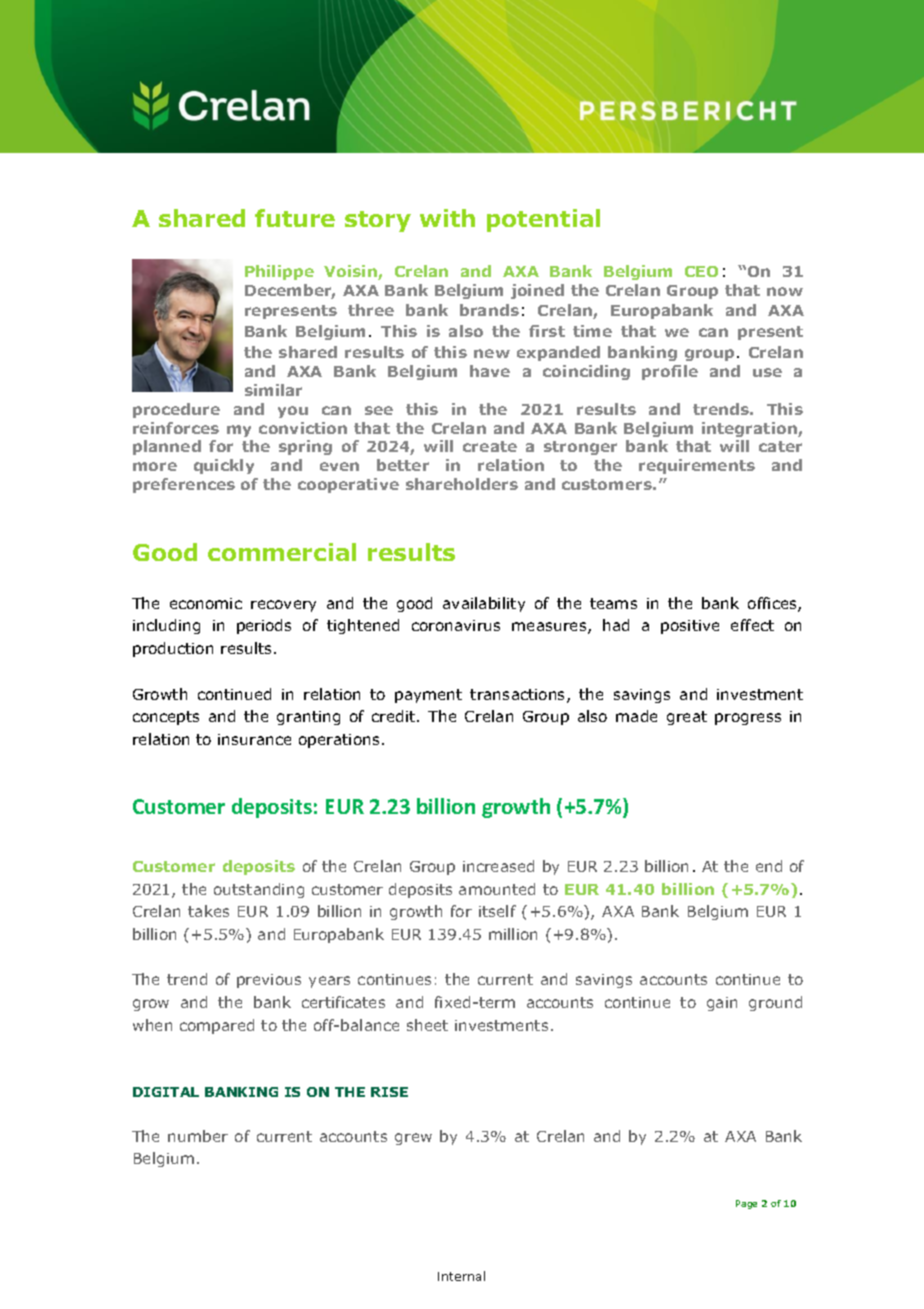  Describe the element at coordinates (428, 696) in the screenshot. I see `payment` at that location.
